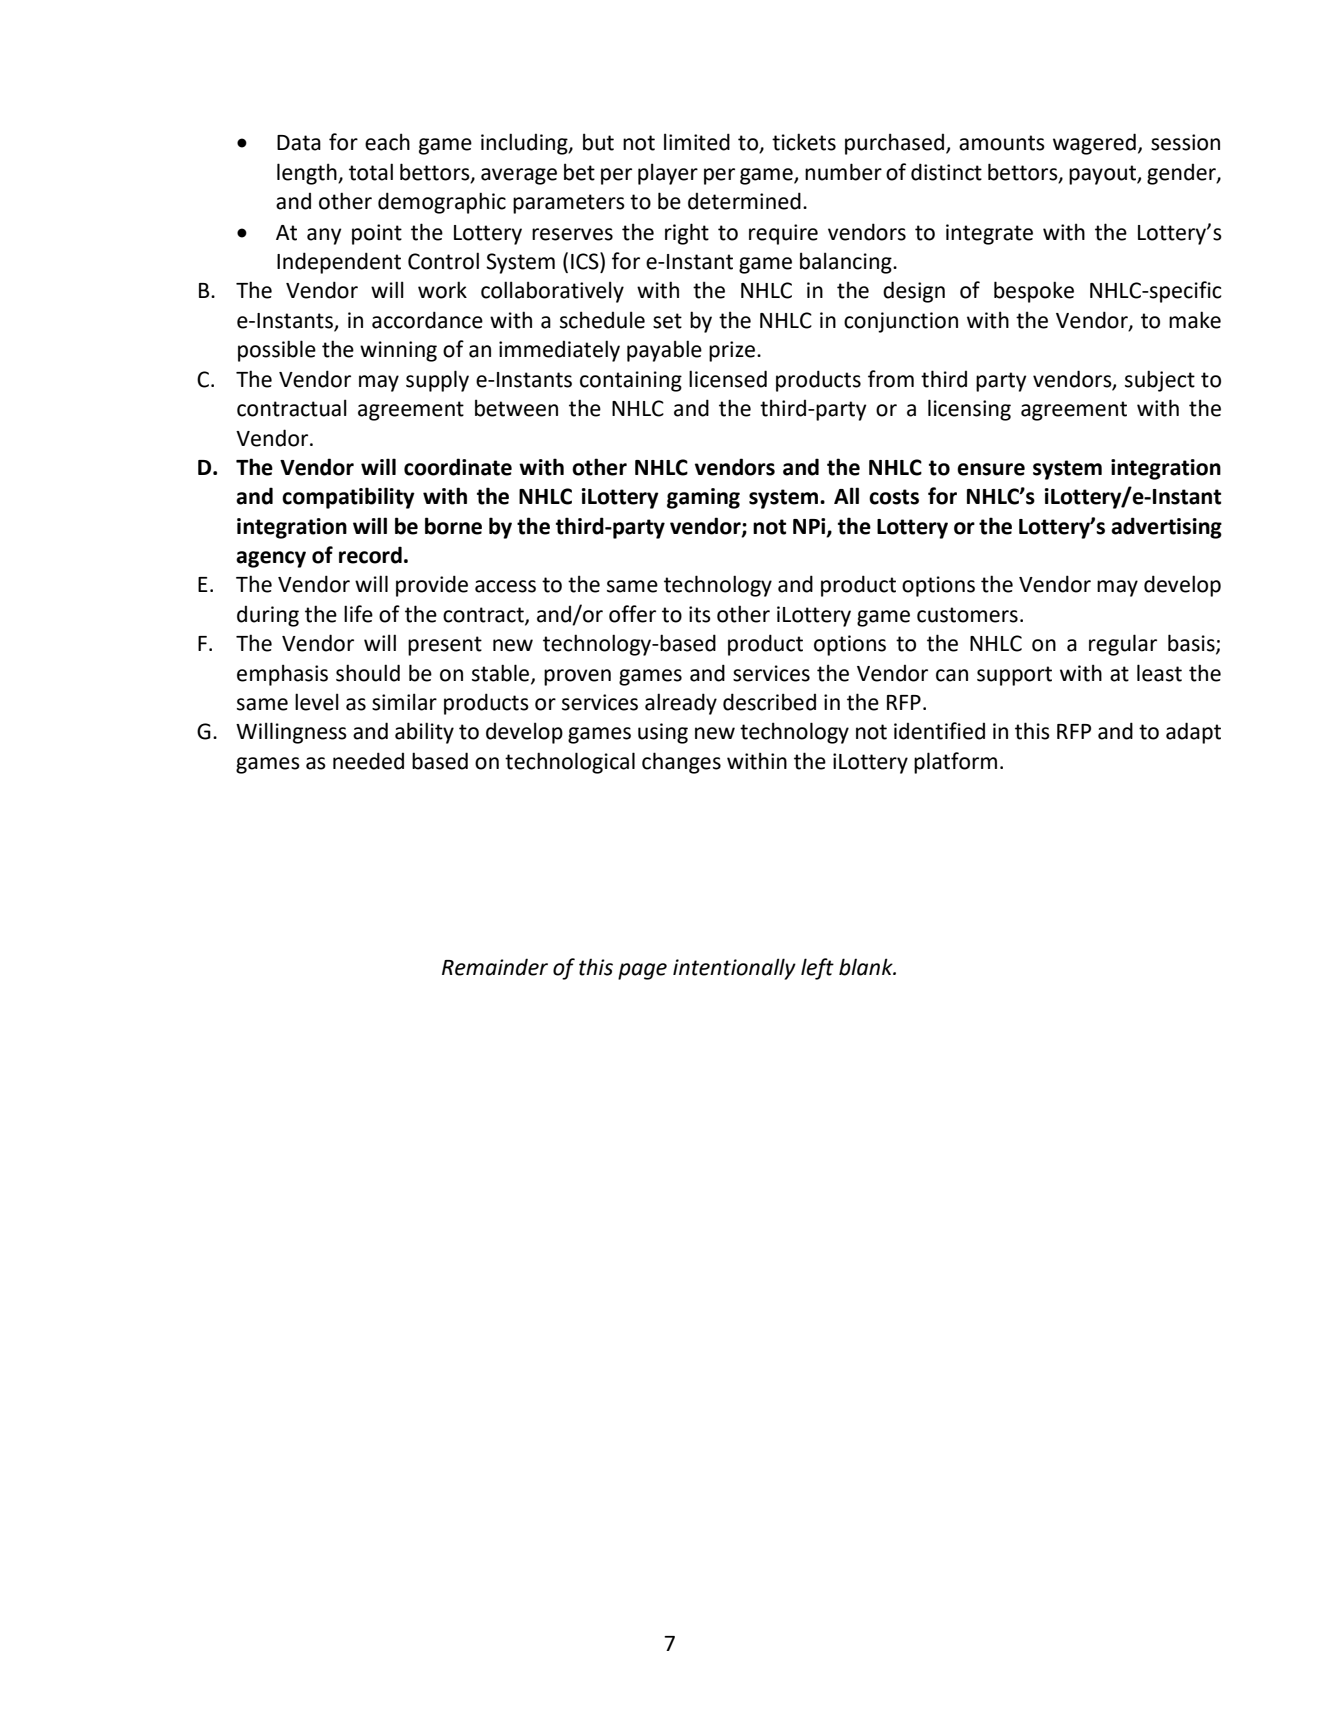 This page has width=1340, height=1734. I want to click on bespoke, so click(1034, 292).
